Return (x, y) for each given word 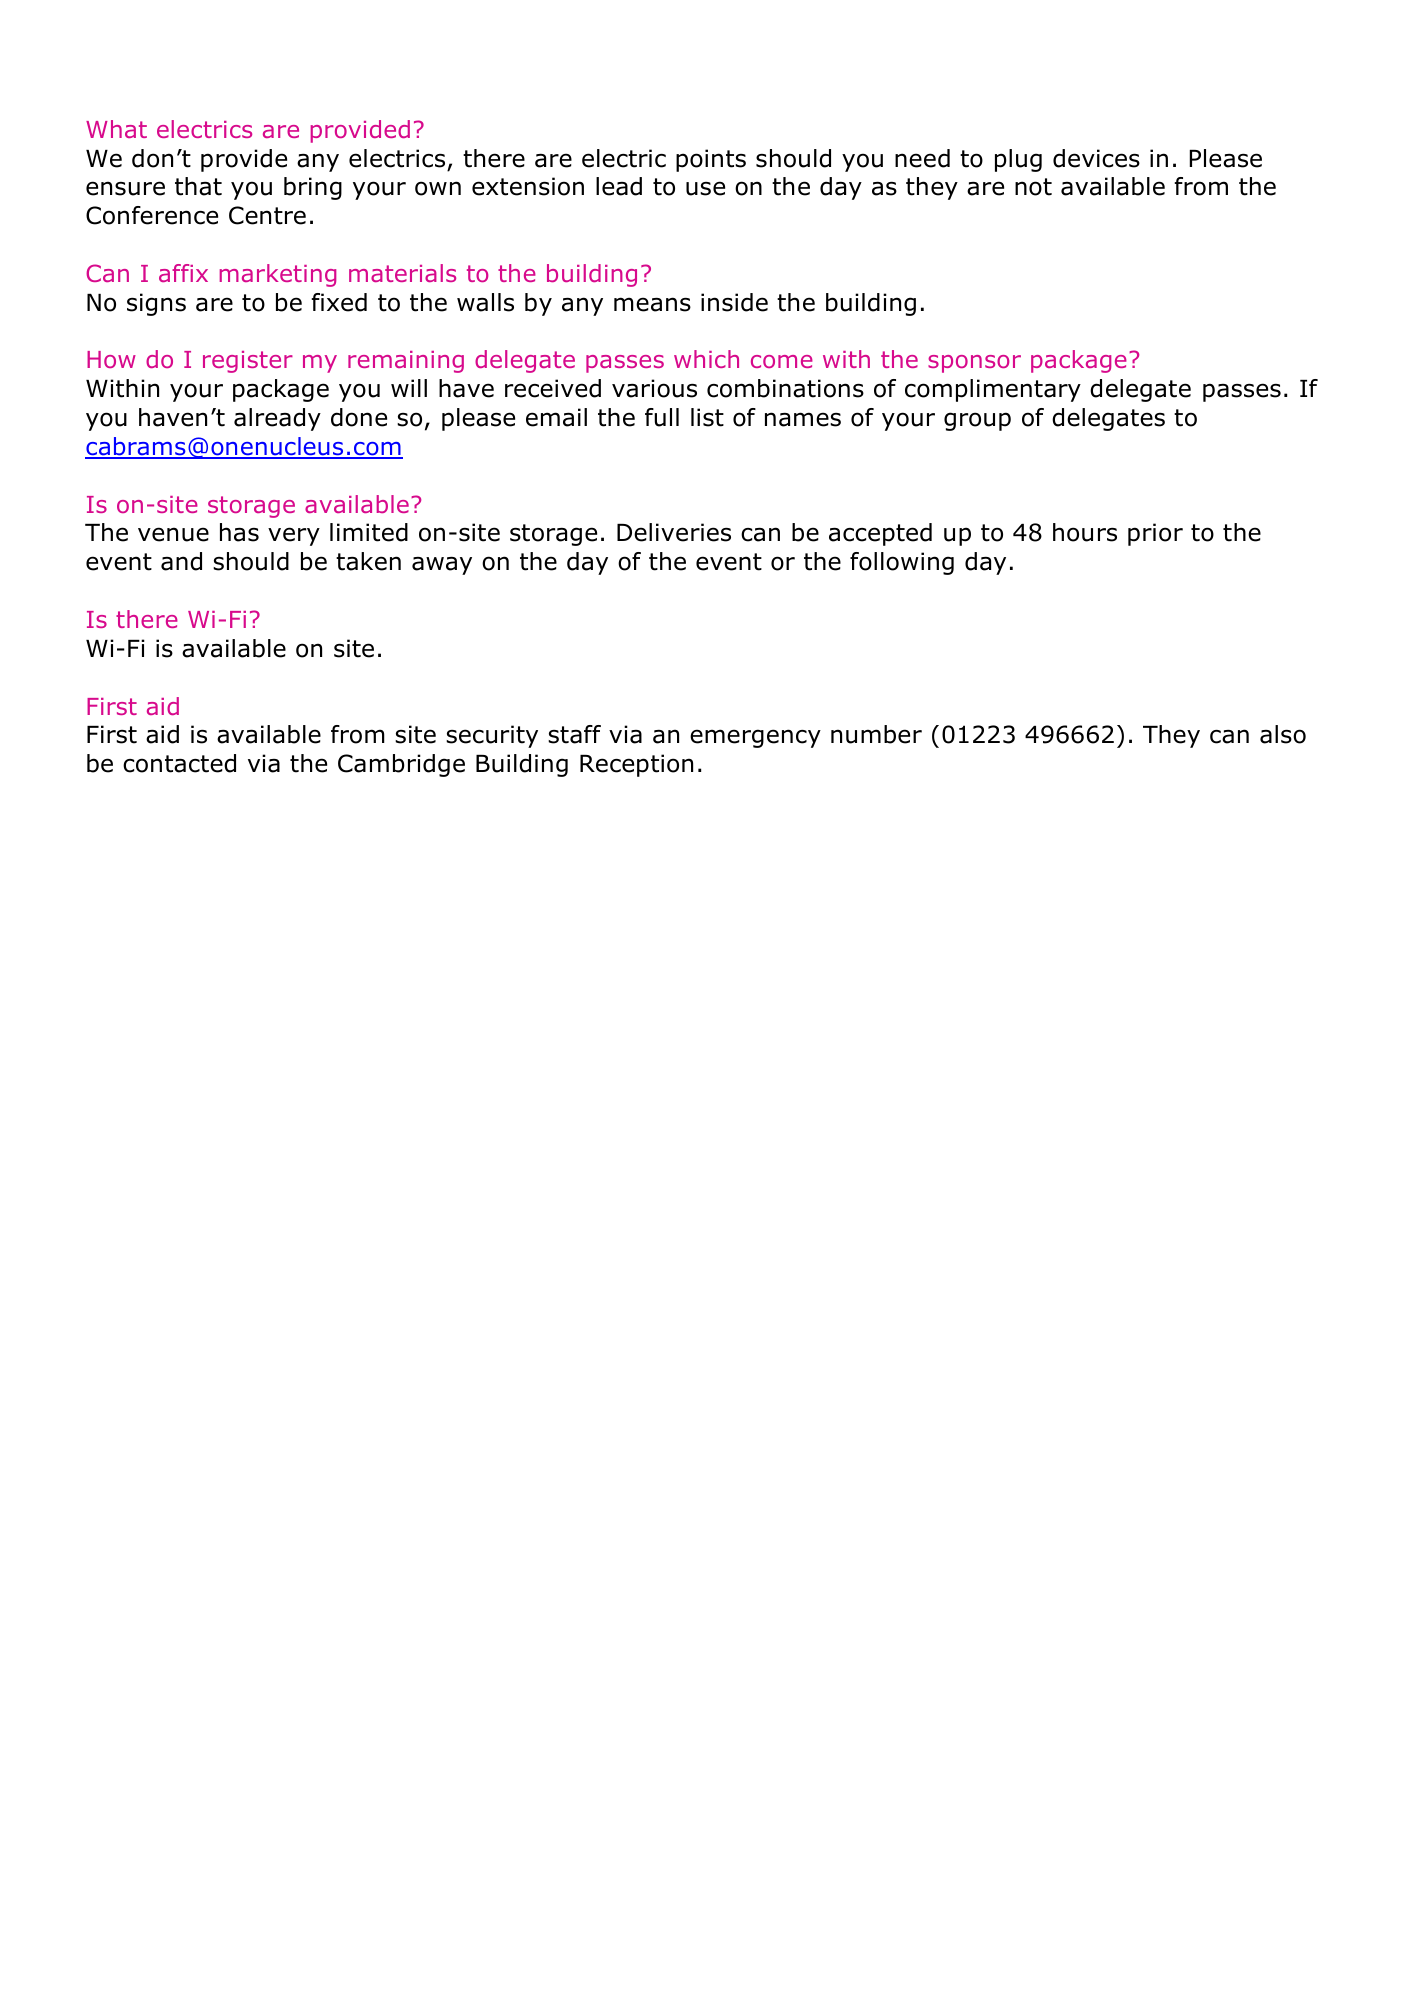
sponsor (974, 364)
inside (734, 302)
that (198, 186)
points (711, 160)
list (707, 417)
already (277, 419)
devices (1096, 158)
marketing (278, 275)
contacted (179, 763)
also (1283, 734)
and (181, 561)
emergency (755, 738)
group (977, 421)
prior (1155, 534)
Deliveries (674, 532)
